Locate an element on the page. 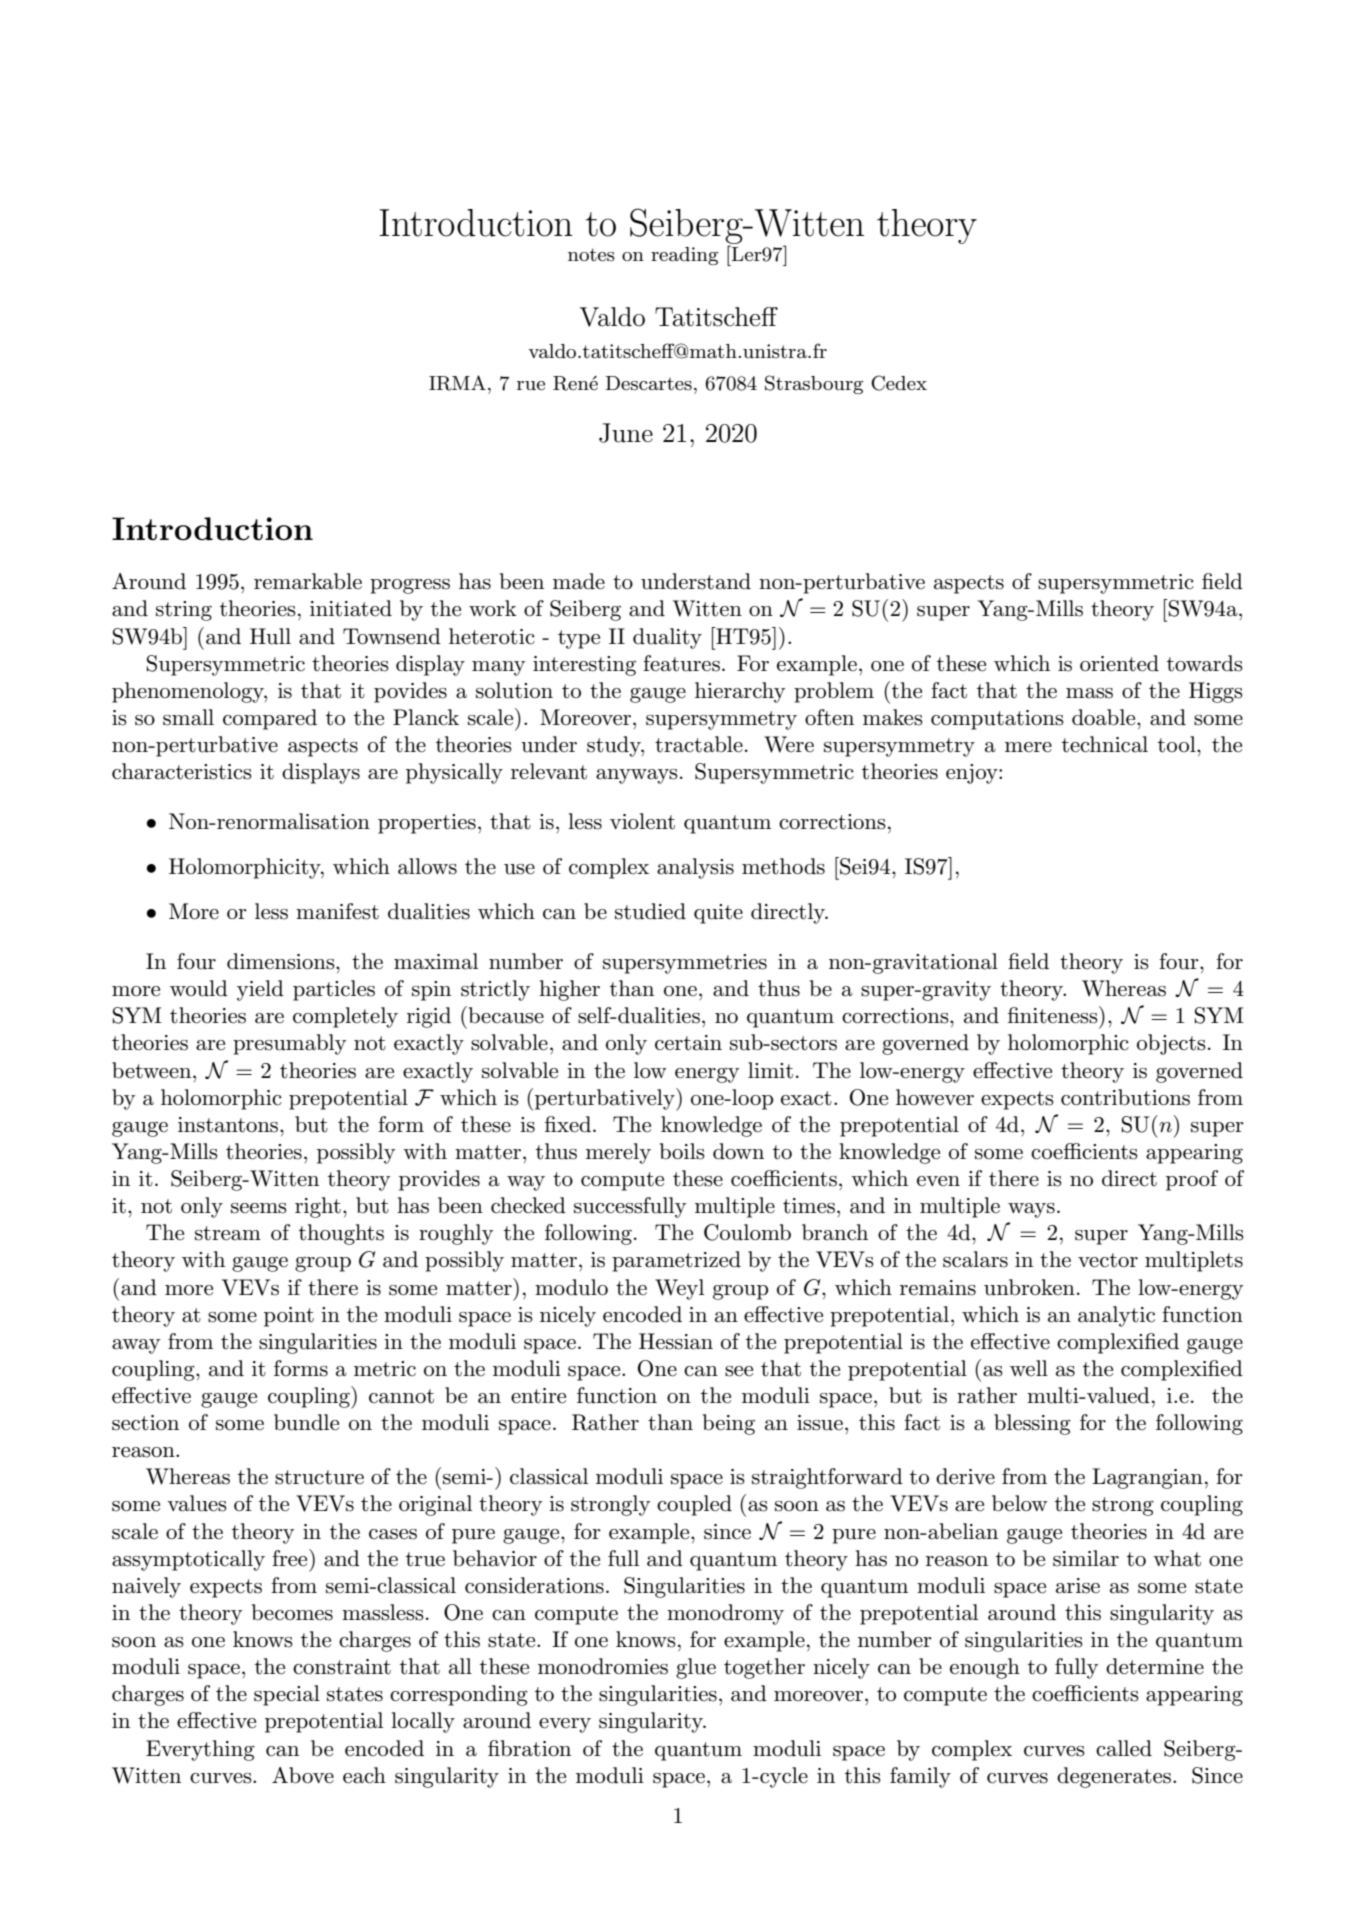 This image has width=1351, height=1910. glue is located at coordinates (696, 1668).
